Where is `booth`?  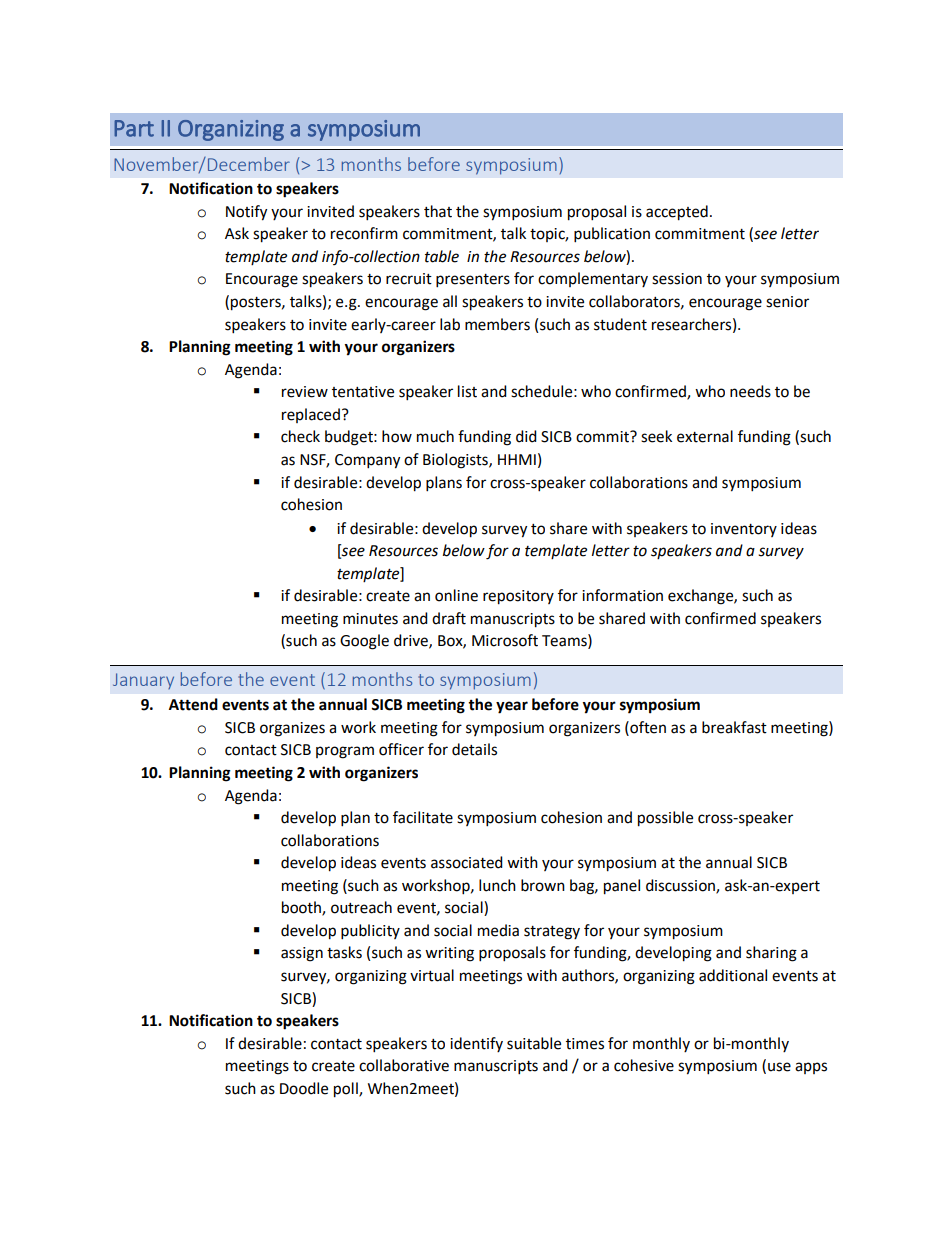 booth is located at coordinates (302, 908).
